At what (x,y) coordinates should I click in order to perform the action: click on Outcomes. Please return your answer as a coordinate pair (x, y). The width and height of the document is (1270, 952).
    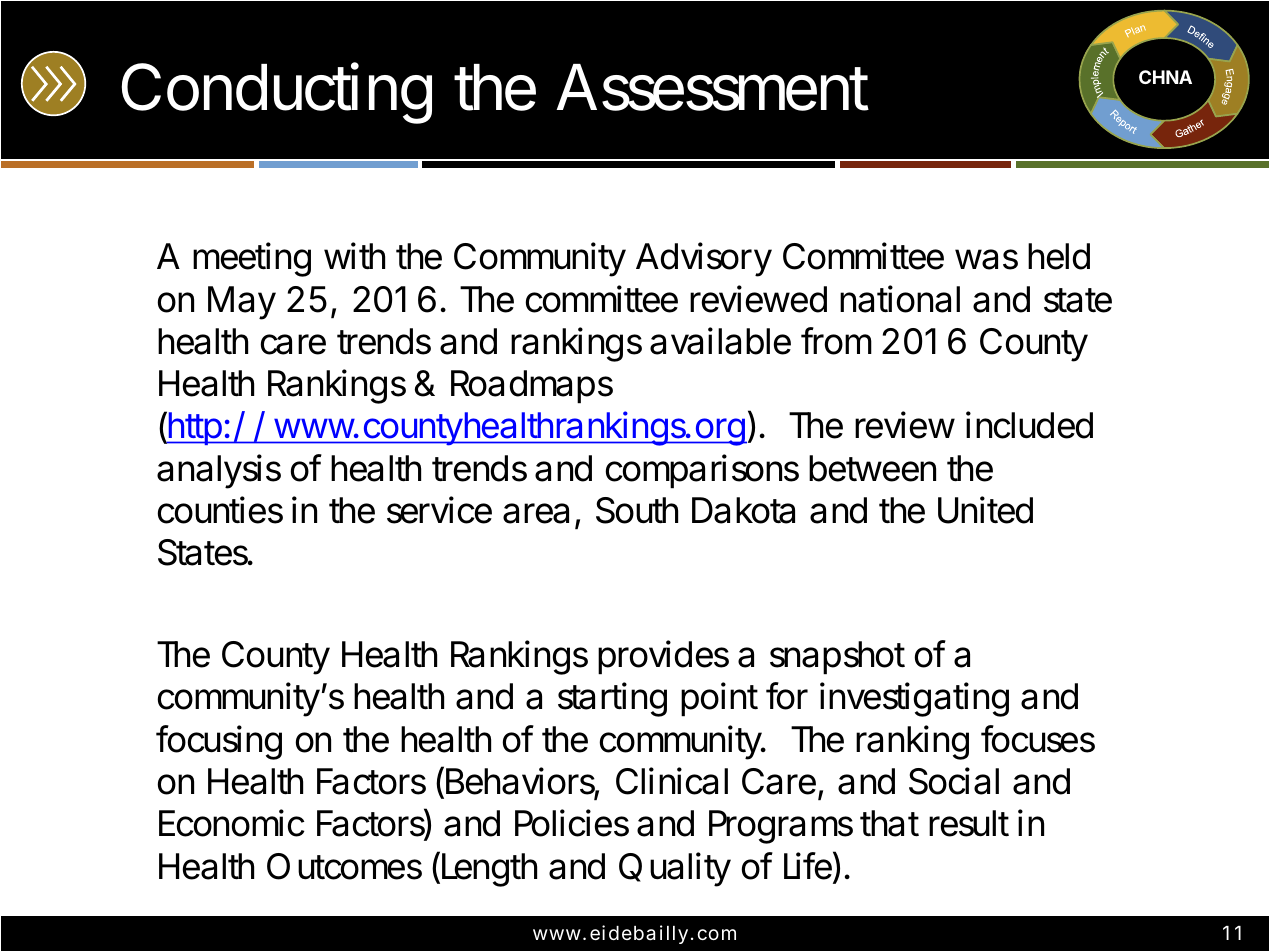
    Looking at the image, I should click on (344, 866).
